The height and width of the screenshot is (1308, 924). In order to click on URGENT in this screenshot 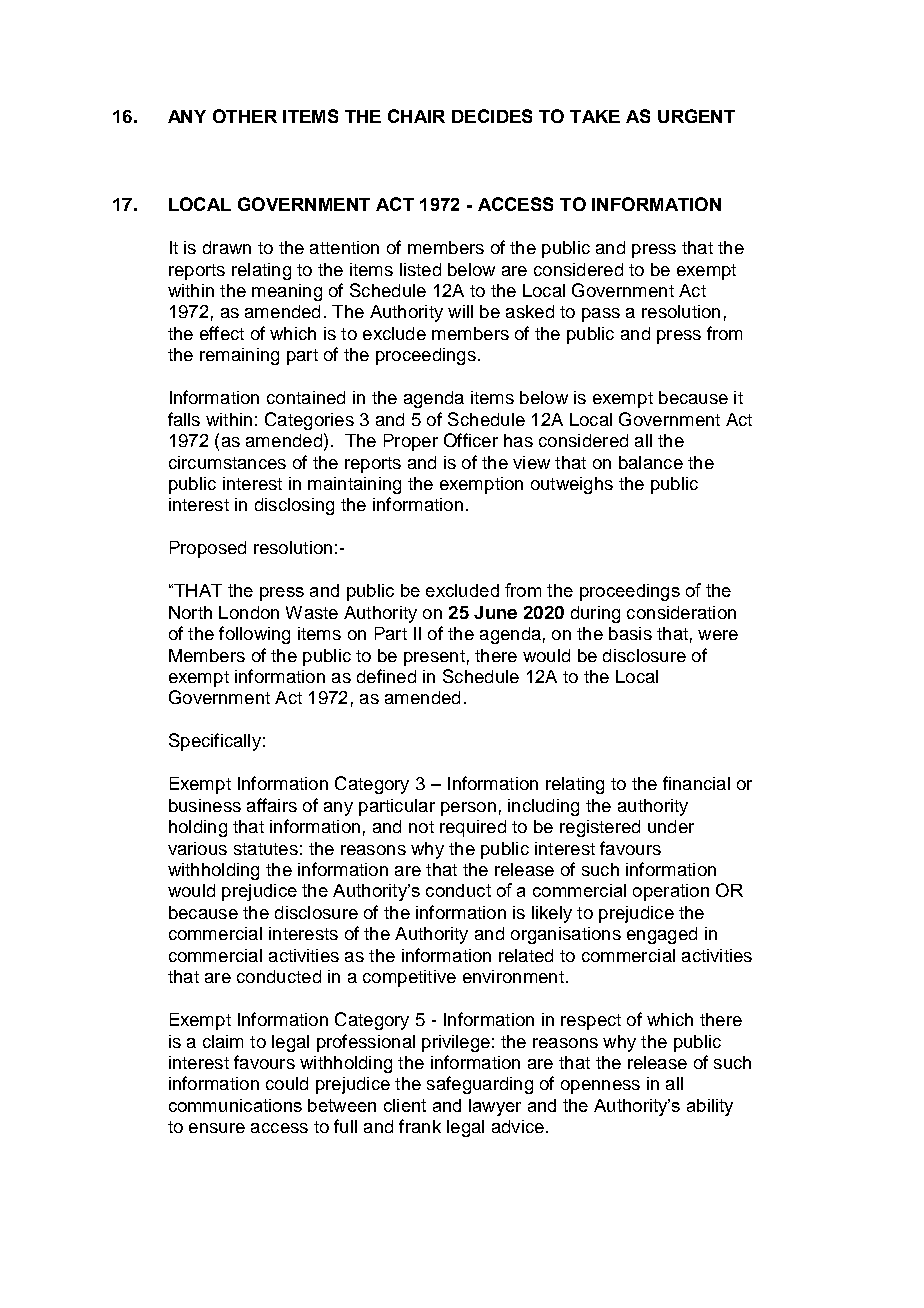, I will do `click(696, 116)`.
